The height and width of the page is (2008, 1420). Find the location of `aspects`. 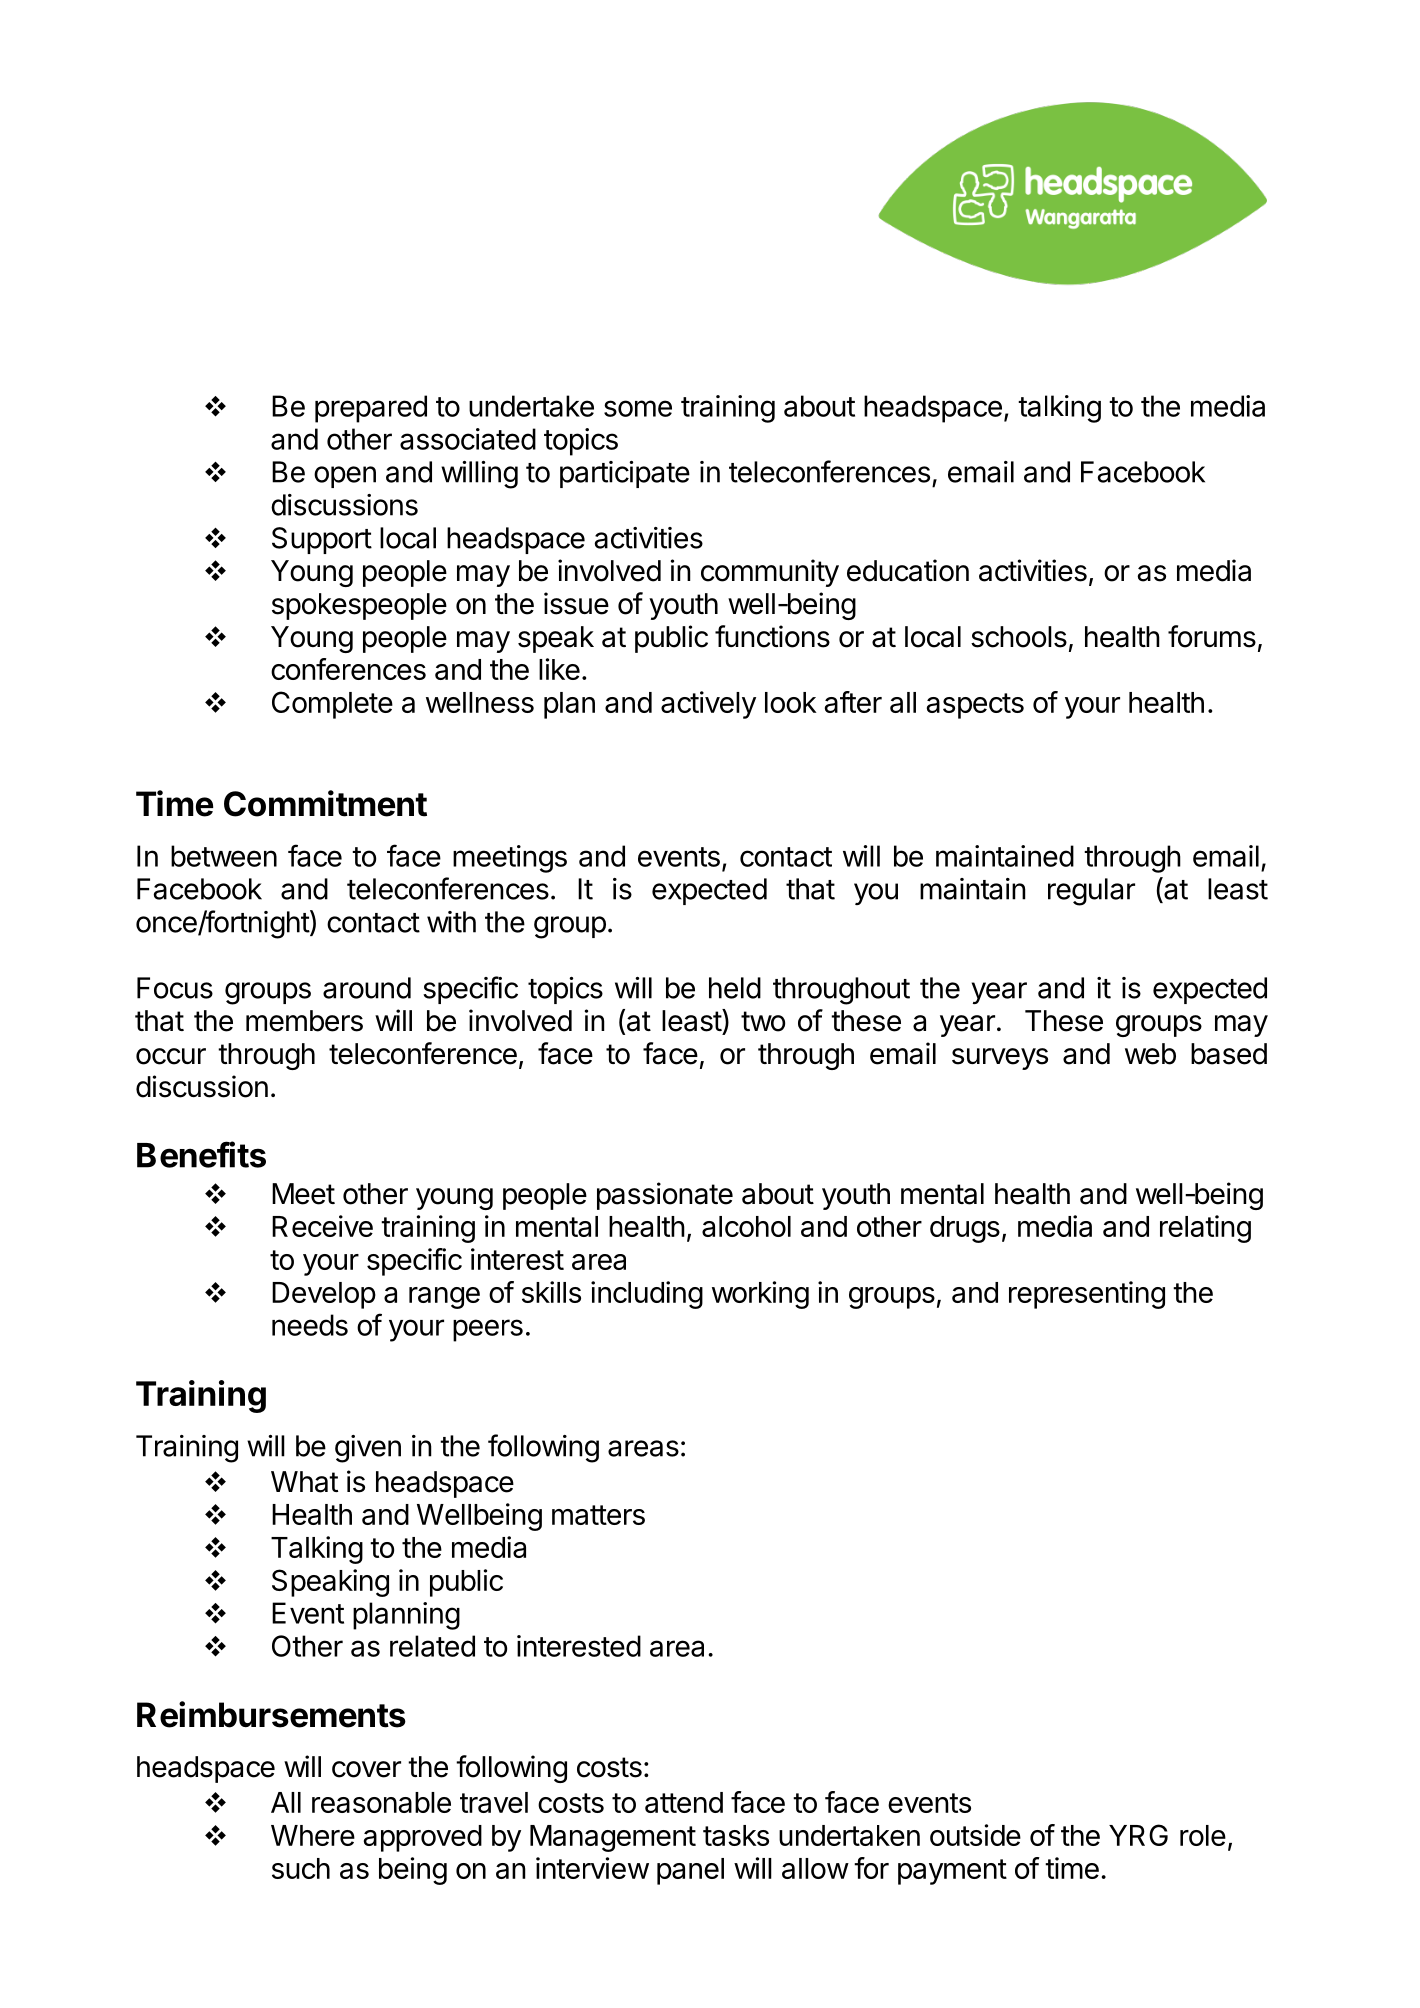

aspects is located at coordinates (975, 706).
